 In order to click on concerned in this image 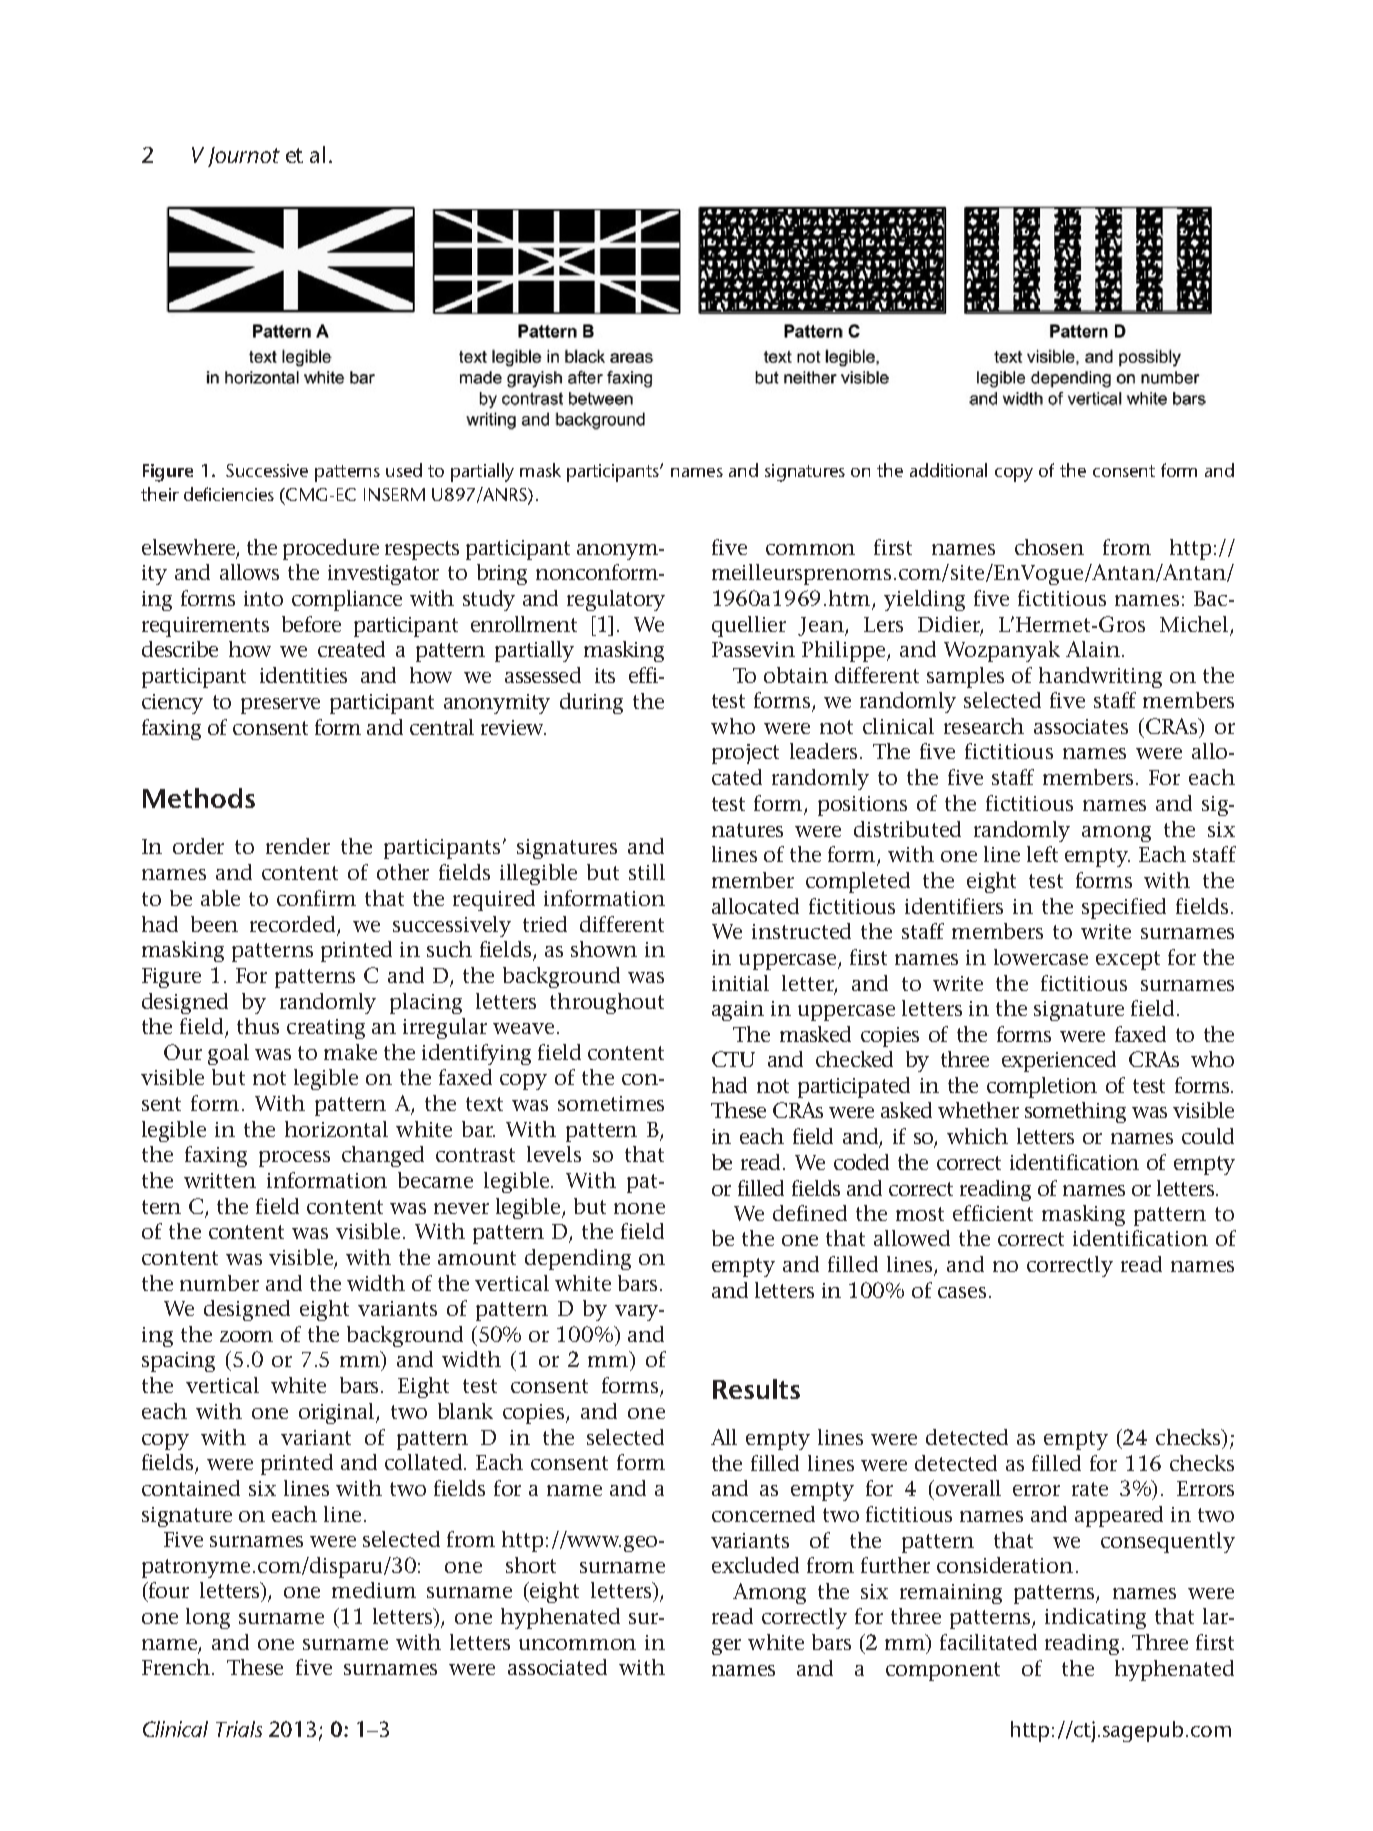, I will do `click(763, 1514)`.
